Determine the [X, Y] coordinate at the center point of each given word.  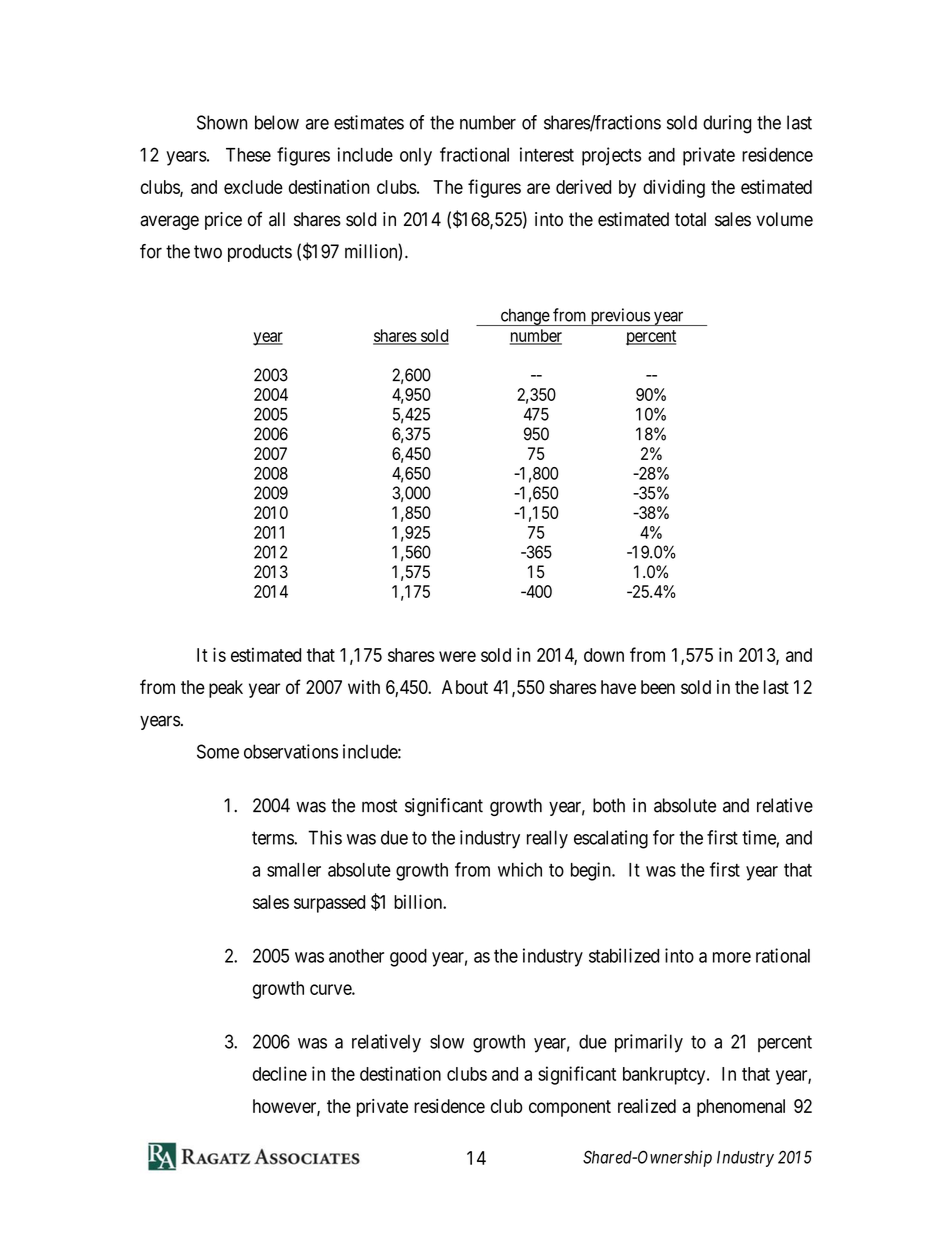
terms [273, 838]
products [260, 253]
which [520, 869]
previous [619, 317]
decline [280, 1073]
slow [447, 1041]
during [727, 124]
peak [226, 689]
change [524, 317]
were [457, 656]
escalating [611, 839]
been [658, 687]
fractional [474, 154]
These [248, 155]
